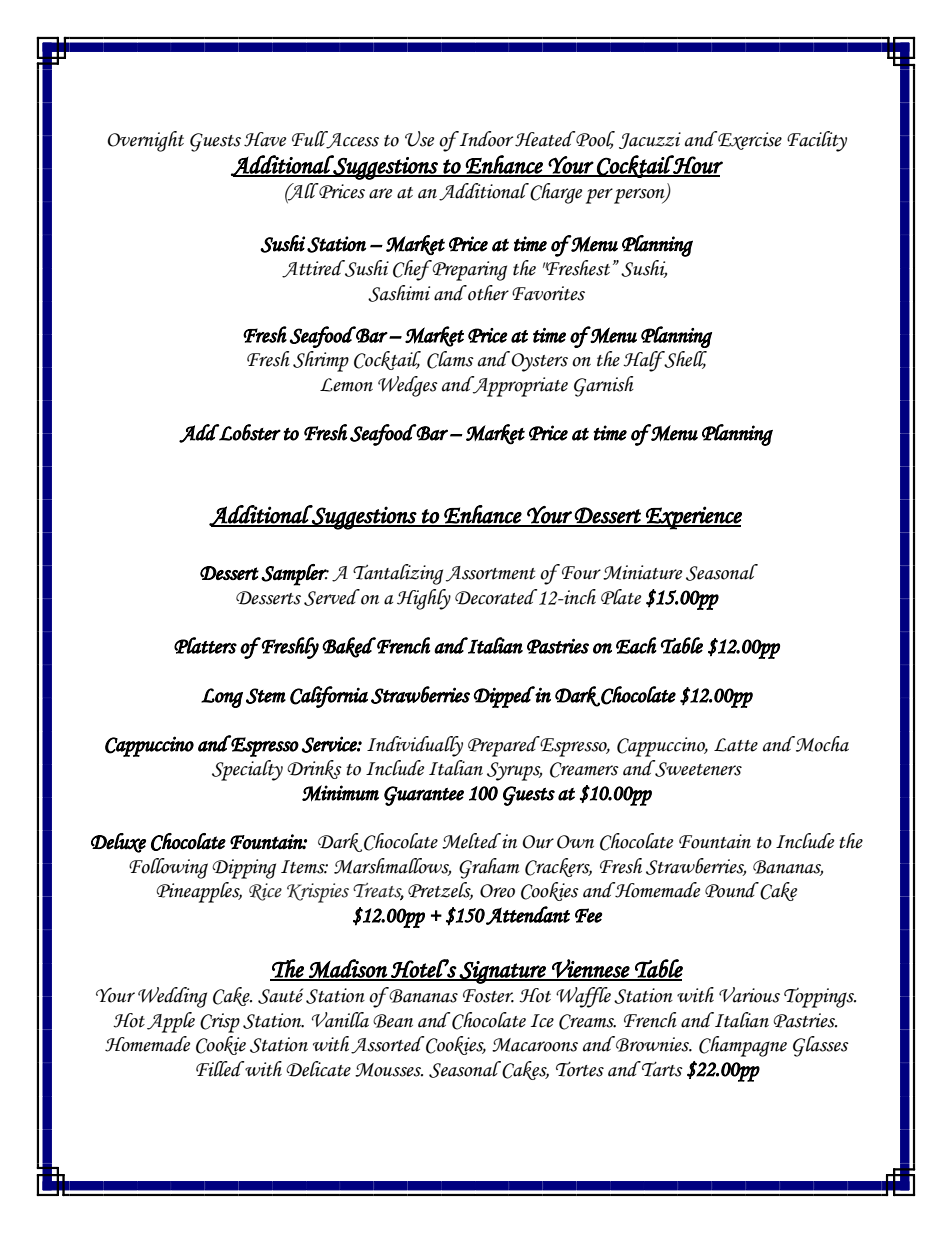 Image resolution: width=952 pixels, height=1233 pixels. What do you see at coordinates (295, 575) in the page?
I see `Sampler` at bounding box center [295, 575].
